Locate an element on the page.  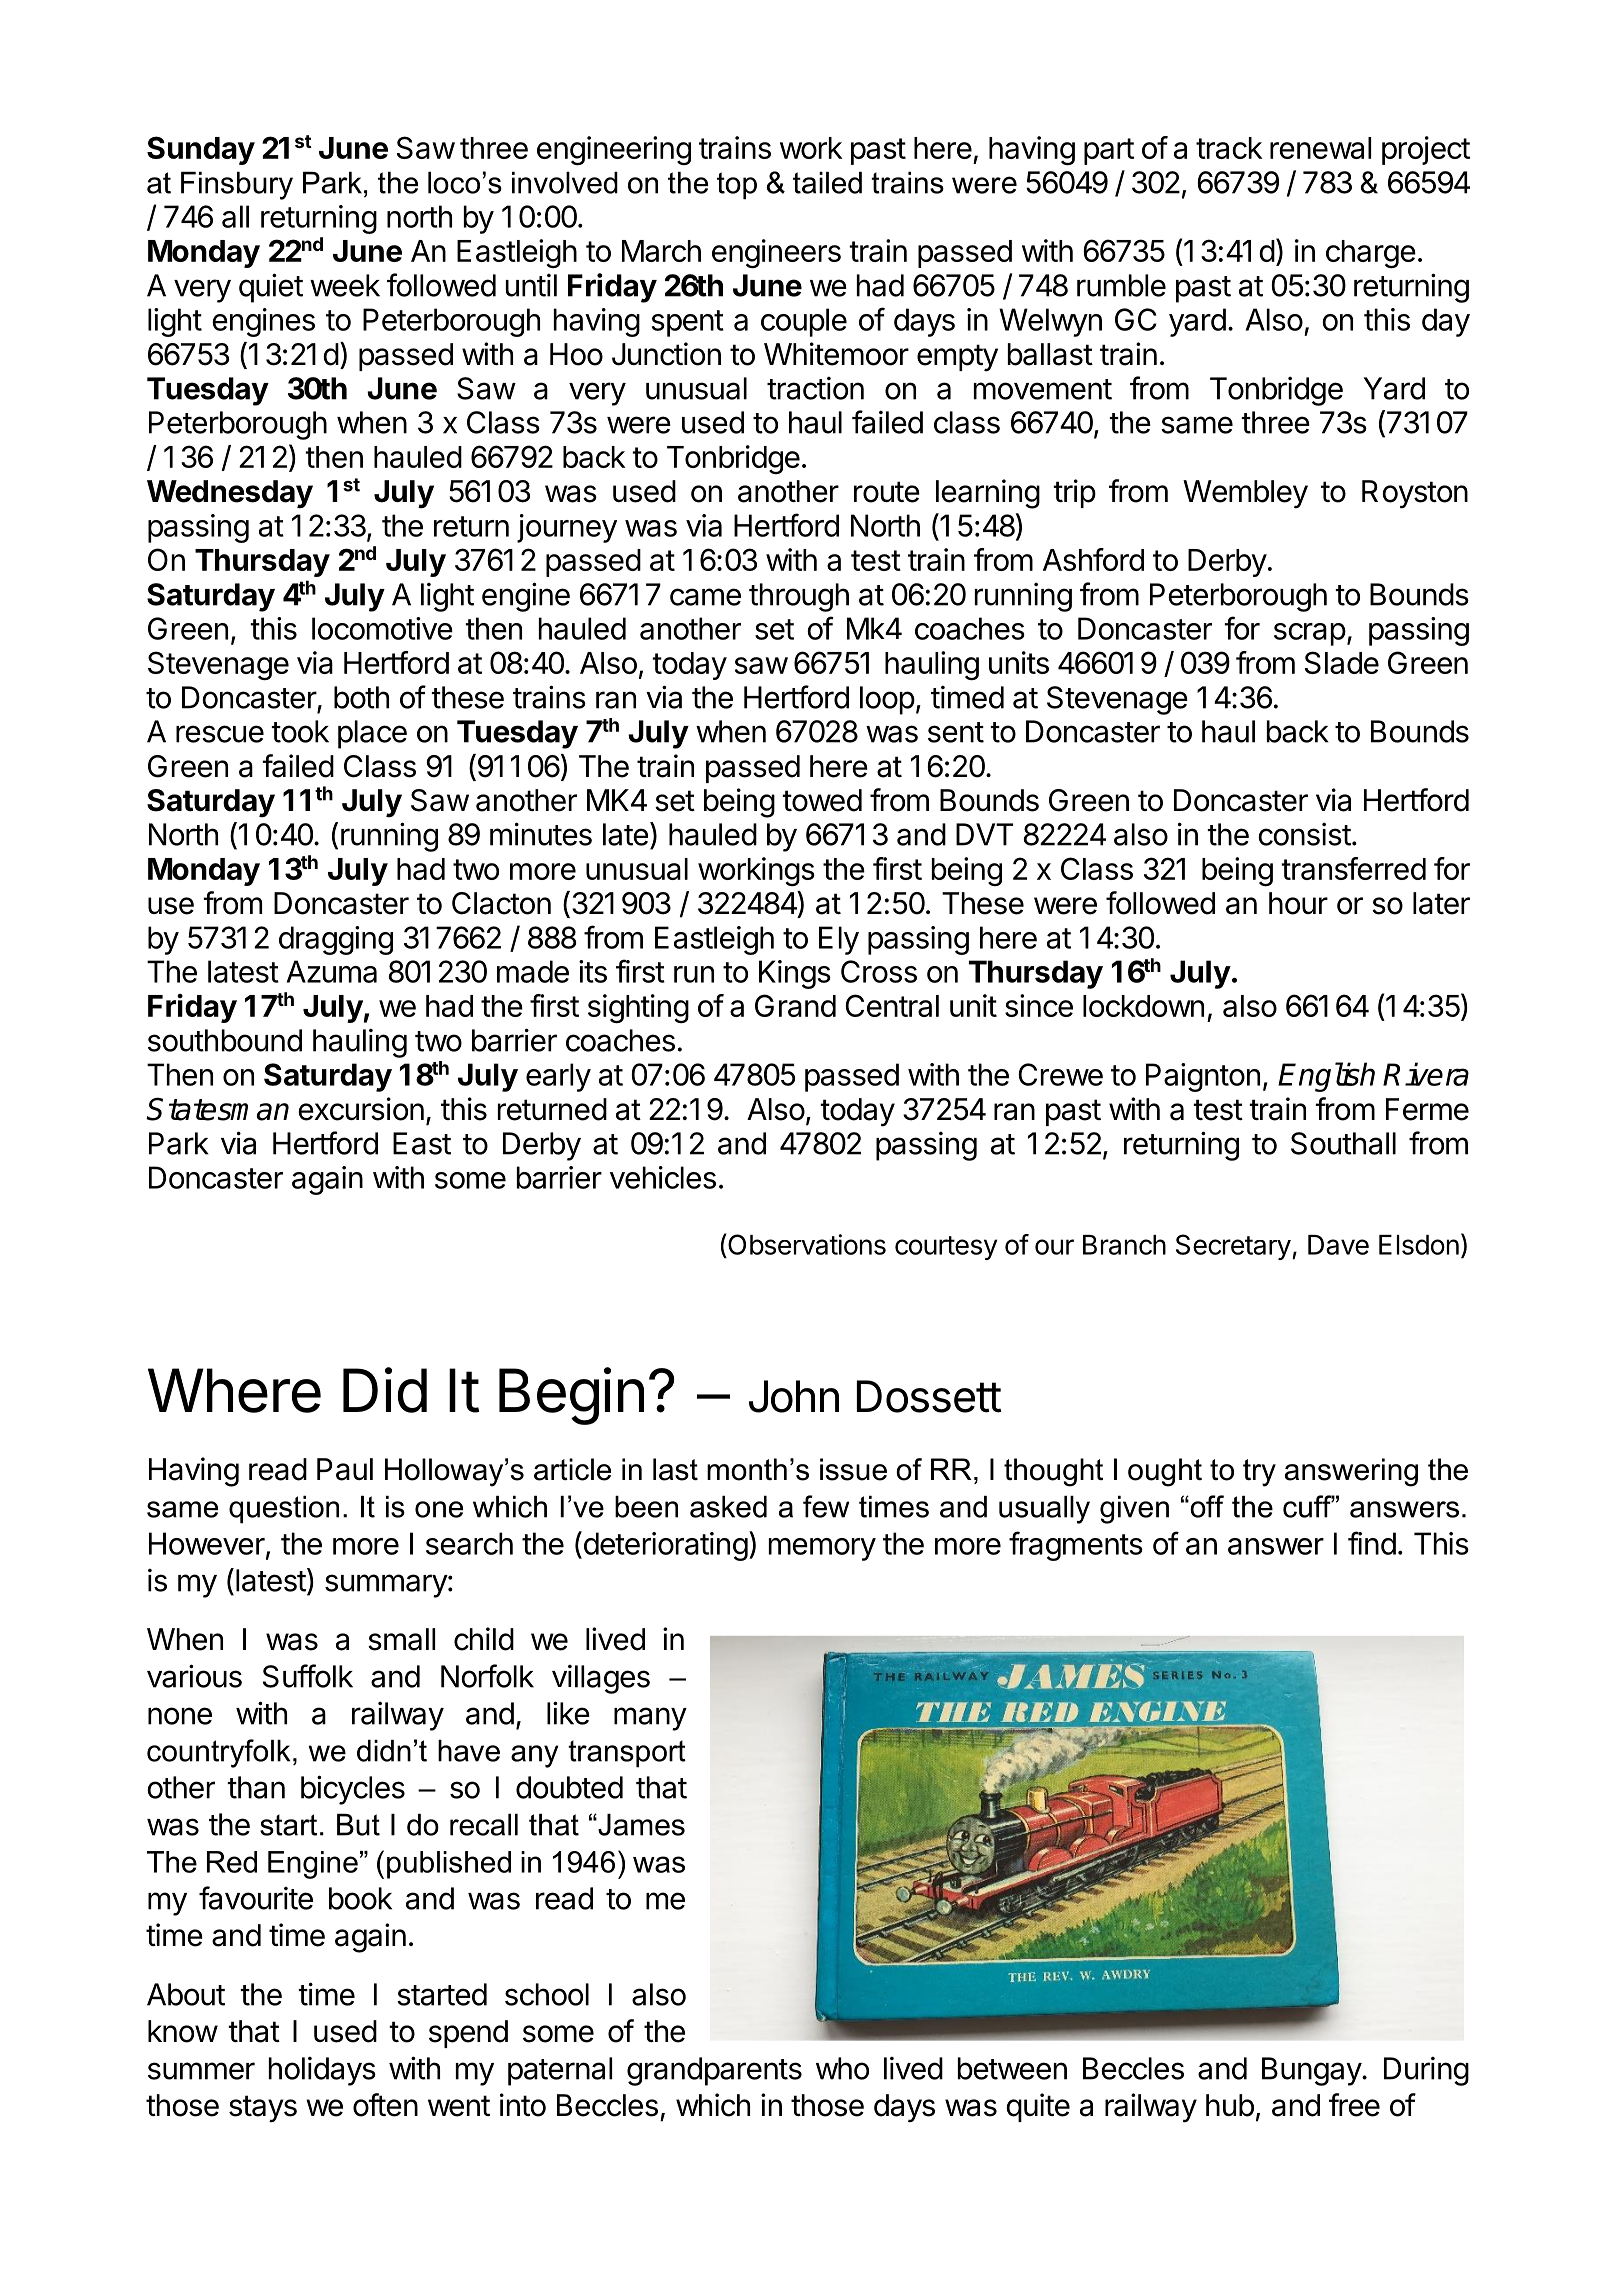
often is located at coordinates (385, 2105).
